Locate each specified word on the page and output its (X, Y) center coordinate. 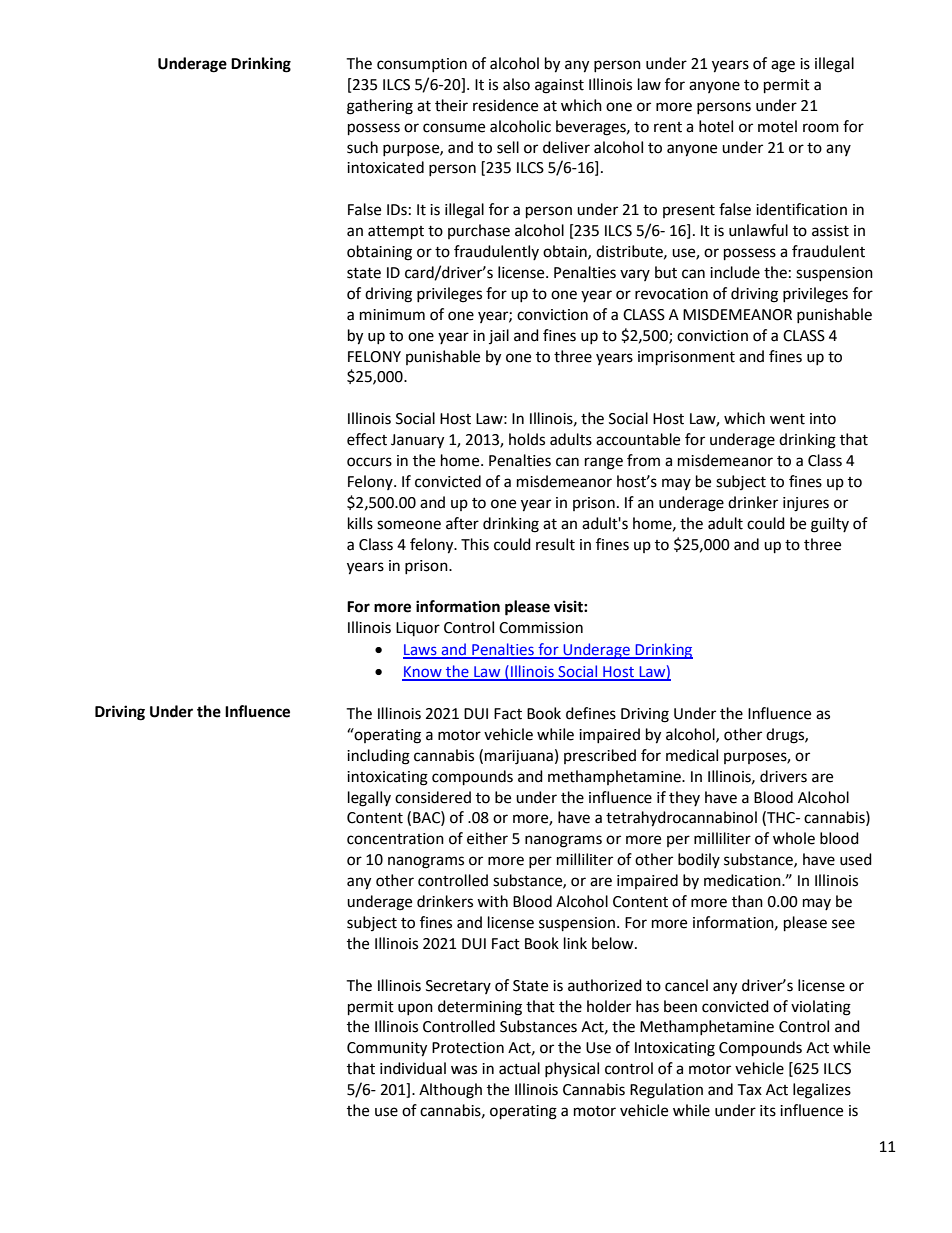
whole (794, 838)
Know (423, 673)
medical (692, 755)
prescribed (600, 756)
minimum (392, 315)
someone (409, 525)
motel (777, 126)
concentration (395, 839)
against (559, 86)
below (614, 943)
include (735, 272)
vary (635, 275)
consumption (422, 65)
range (604, 463)
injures (806, 504)
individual (413, 1068)
